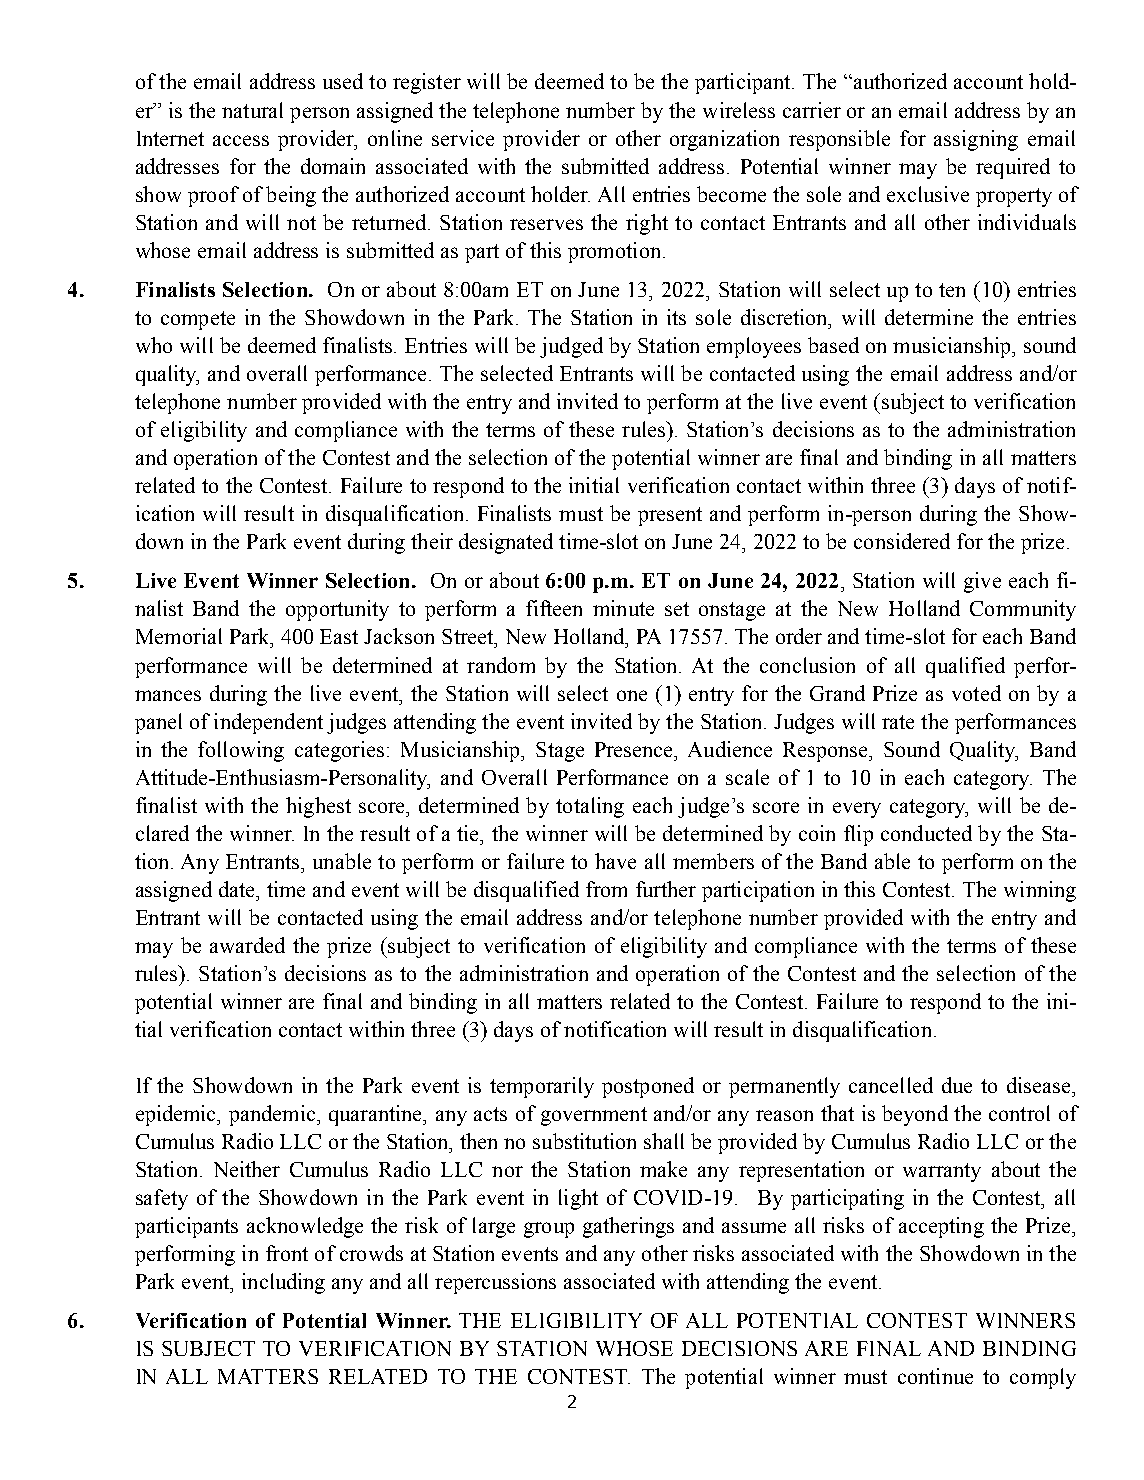  I want to click on independent, so click(268, 723).
